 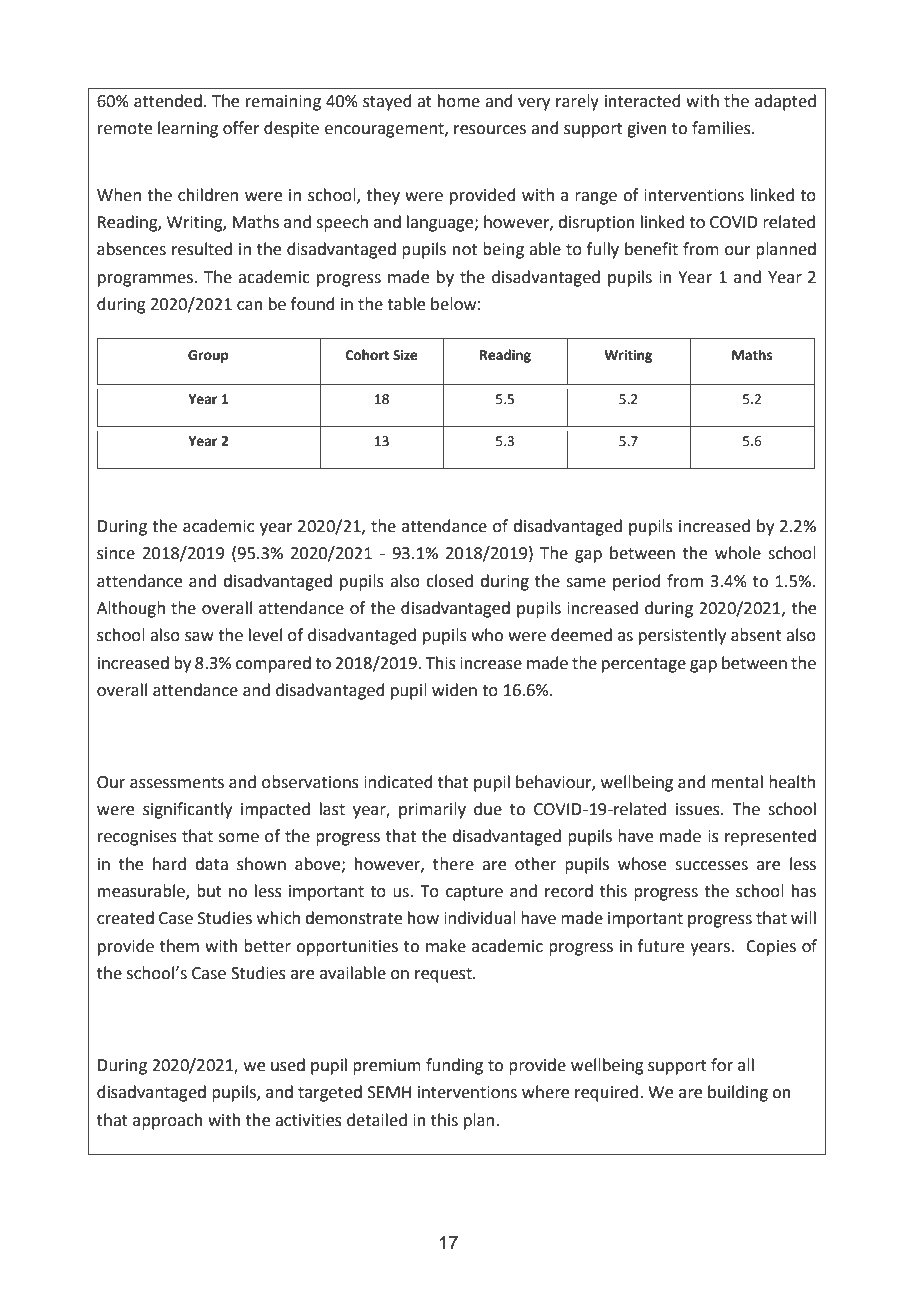 What do you see at coordinates (454, 1066) in the page?
I see `funding` at bounding box center [454, 1066].
